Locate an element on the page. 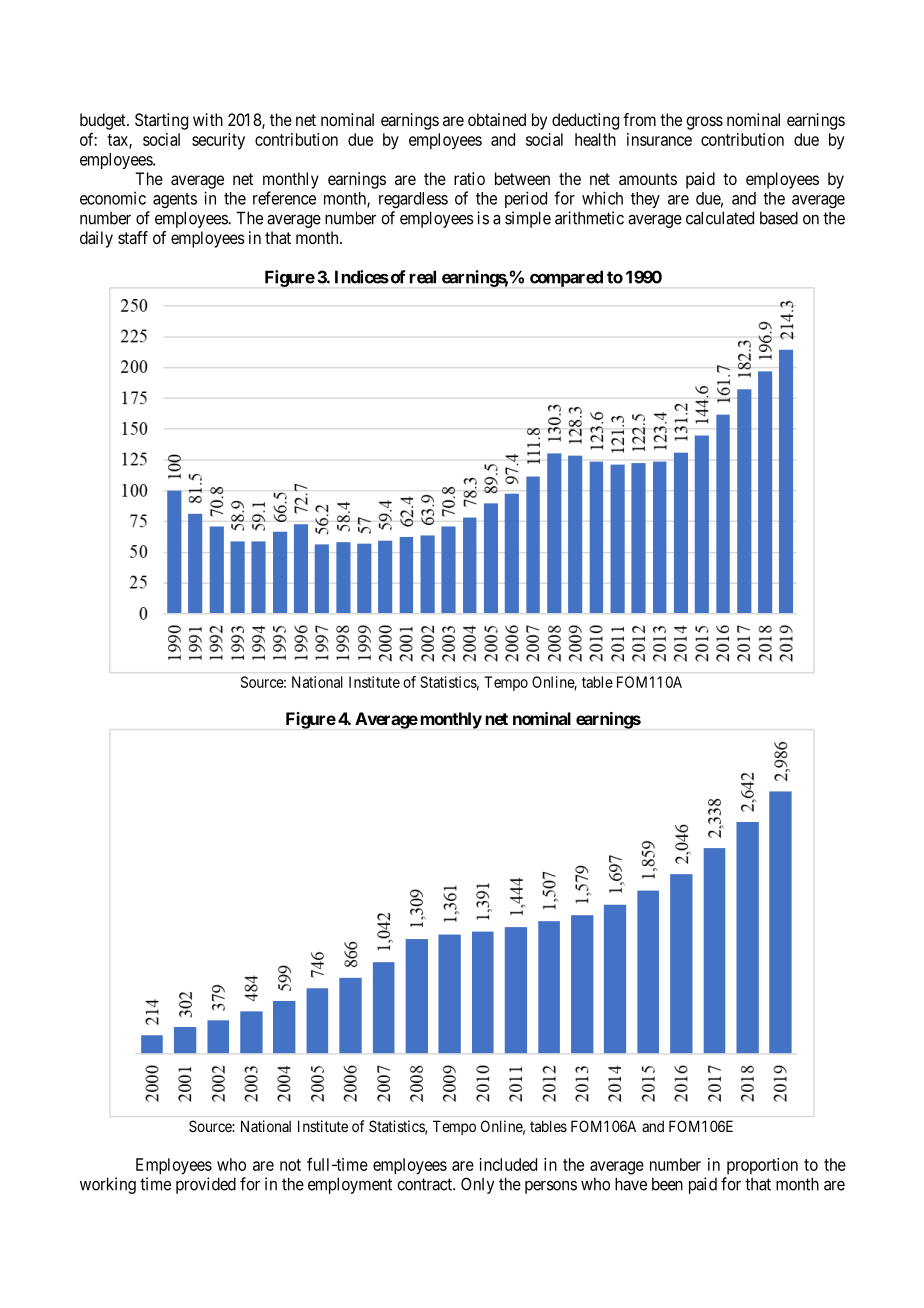 This document has width=924, height=1308. calculated is located at coordinates (720, 218).
